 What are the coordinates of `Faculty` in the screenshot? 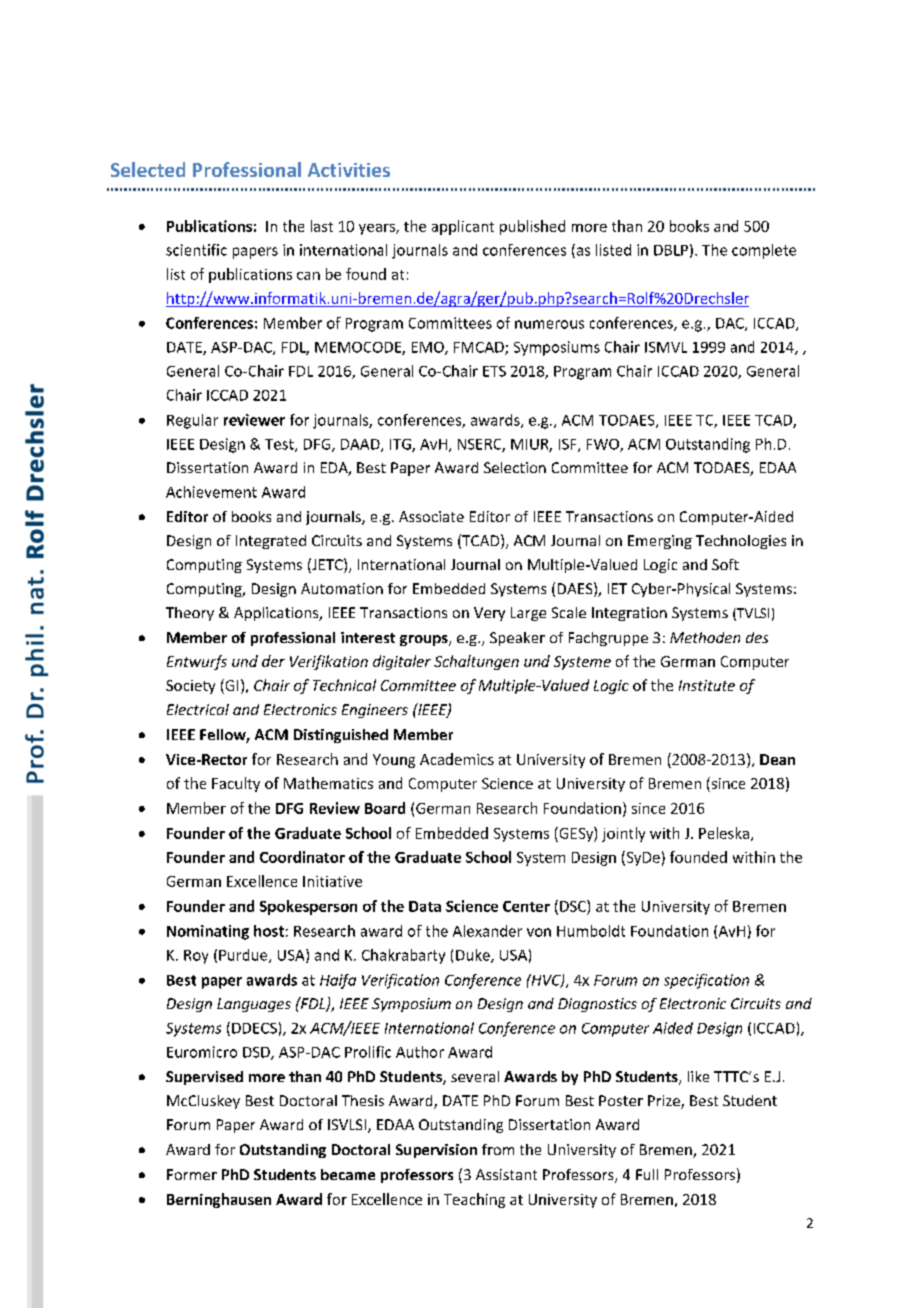 It's located at (236, 784).
